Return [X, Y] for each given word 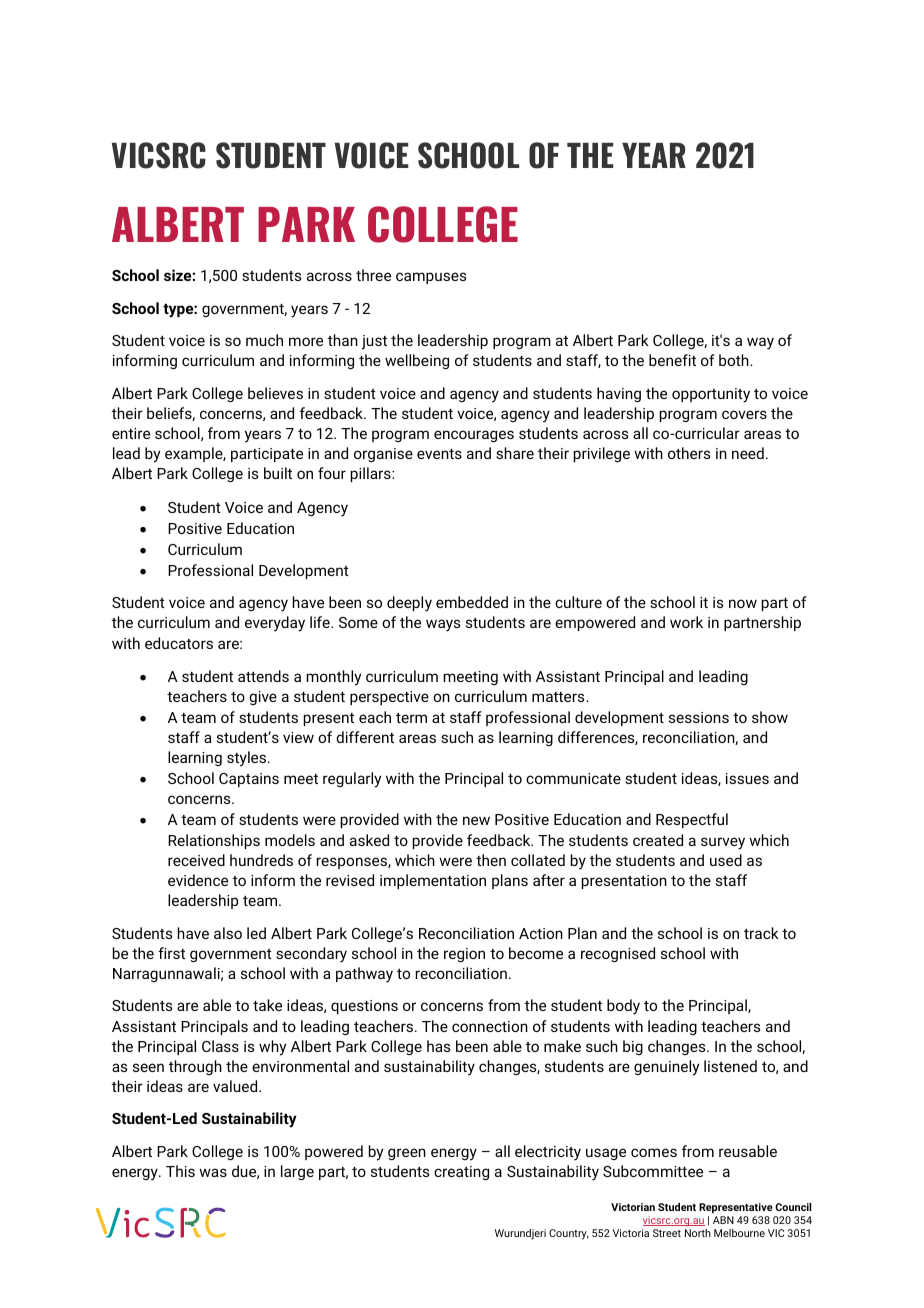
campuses [431, 278]
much [264, 340]
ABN [723, 1220]
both [735, 360]
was [213, 1172]
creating [461, 1173]
